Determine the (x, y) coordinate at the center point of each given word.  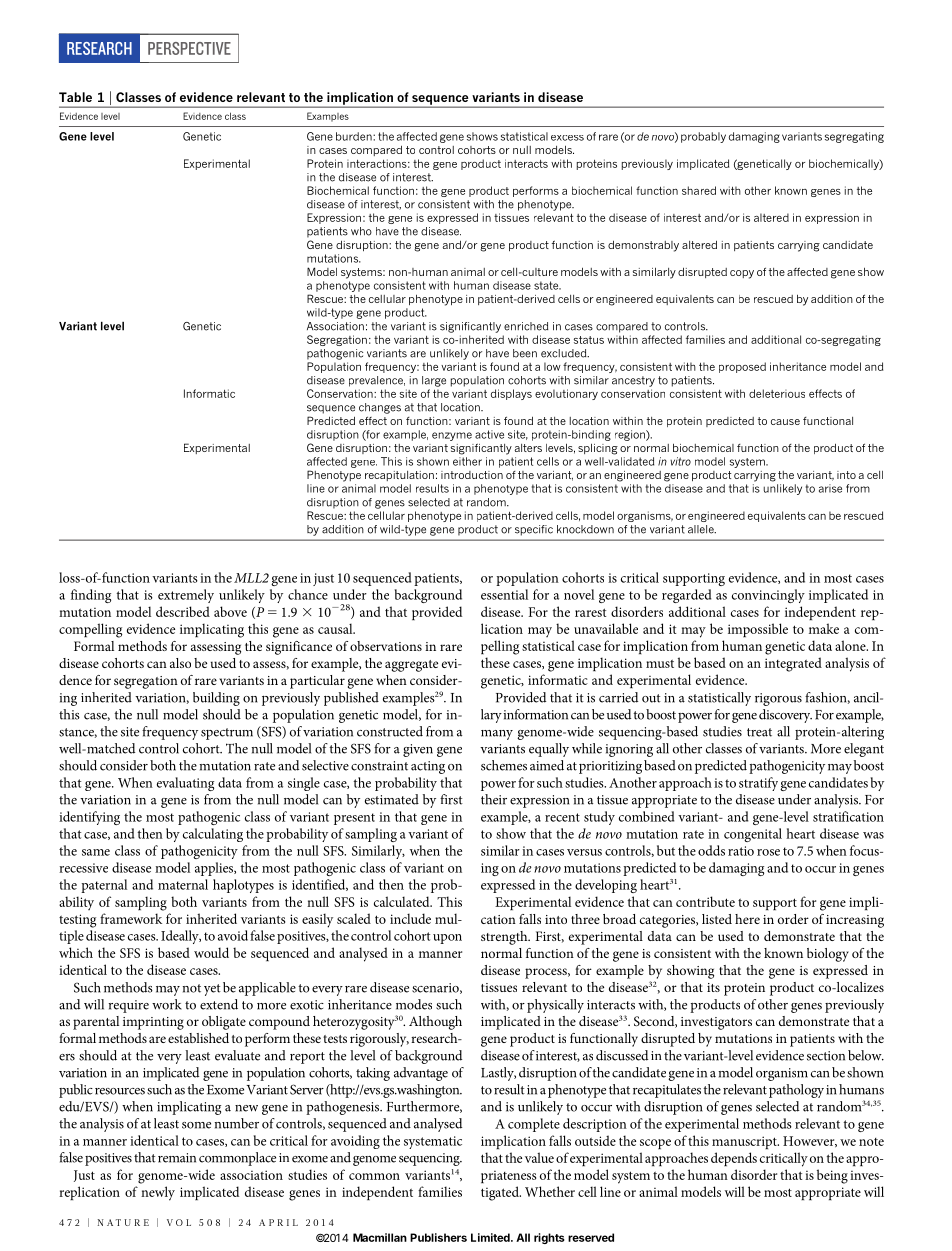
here (747, 919)
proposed (742, 367)
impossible (758, 630)
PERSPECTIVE (189, 48)
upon (447, 939)
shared (699, 190)
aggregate (411, 666)
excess (567, 138)
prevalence (377, 381)
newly (158, 1193)
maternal (183, 884)
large (434, 381)
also (180, 663)
